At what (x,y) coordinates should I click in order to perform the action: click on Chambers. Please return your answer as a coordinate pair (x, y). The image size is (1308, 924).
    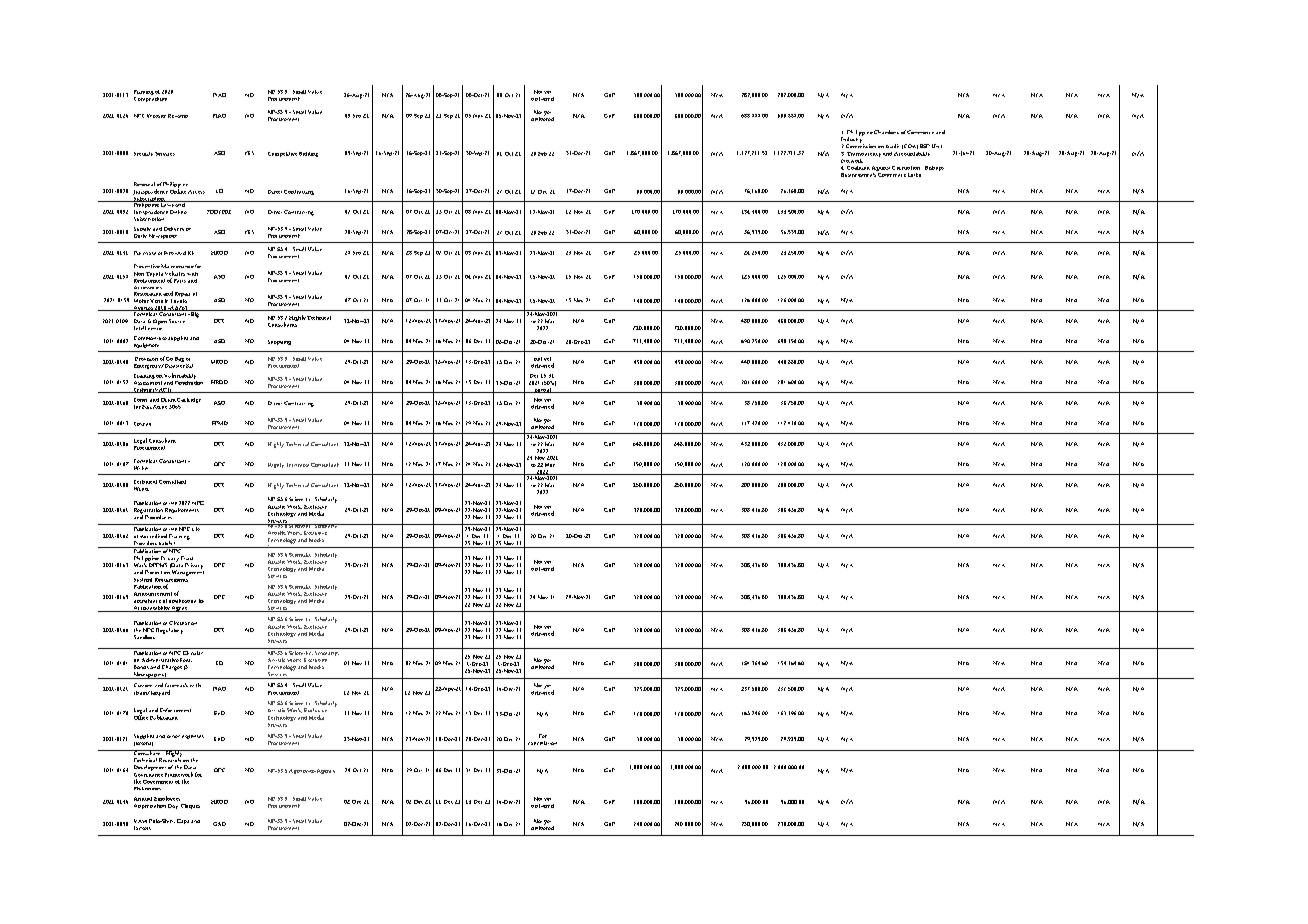
    Looking at the image, I should click on (886, 132).
